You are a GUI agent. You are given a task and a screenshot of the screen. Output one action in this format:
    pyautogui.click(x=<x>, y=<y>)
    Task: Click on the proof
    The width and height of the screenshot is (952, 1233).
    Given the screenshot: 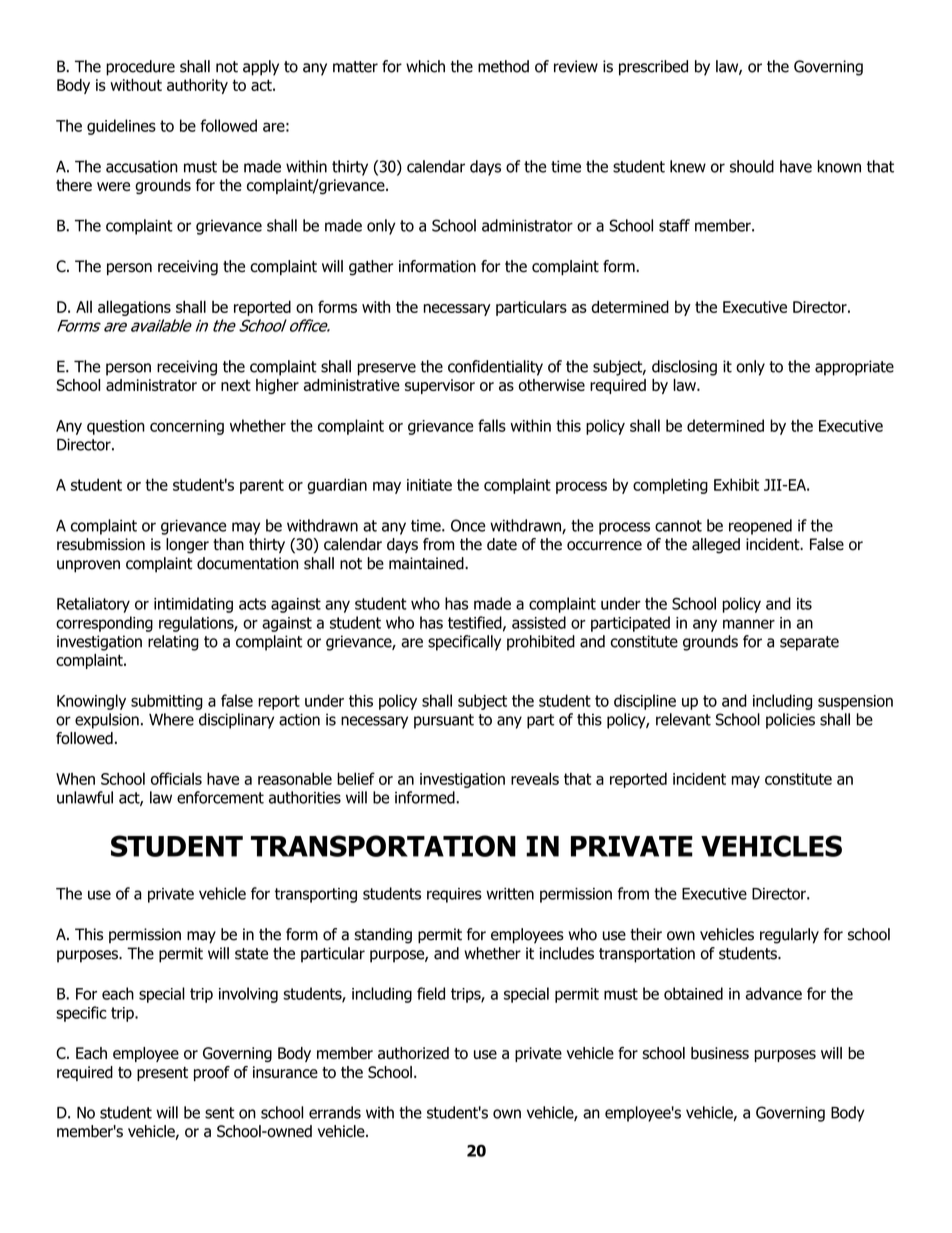 What is the action you would take?
    pyautogui.click(x=212, y=1073)
